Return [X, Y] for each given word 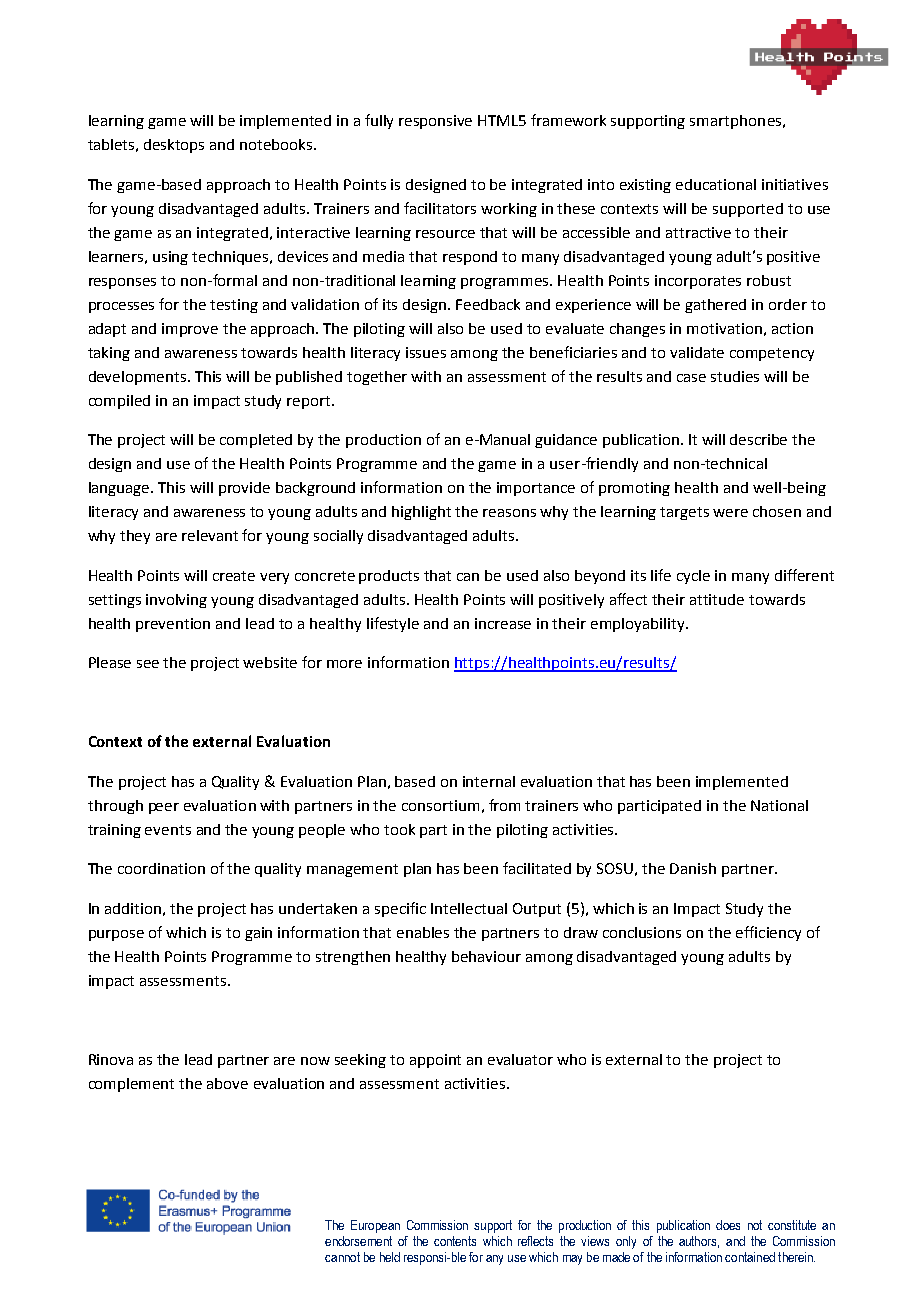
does [728, 1225]
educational [716, 184]
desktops [174, 146]
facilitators [440, 208]
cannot [342, 1257]
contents [455, 1241]
